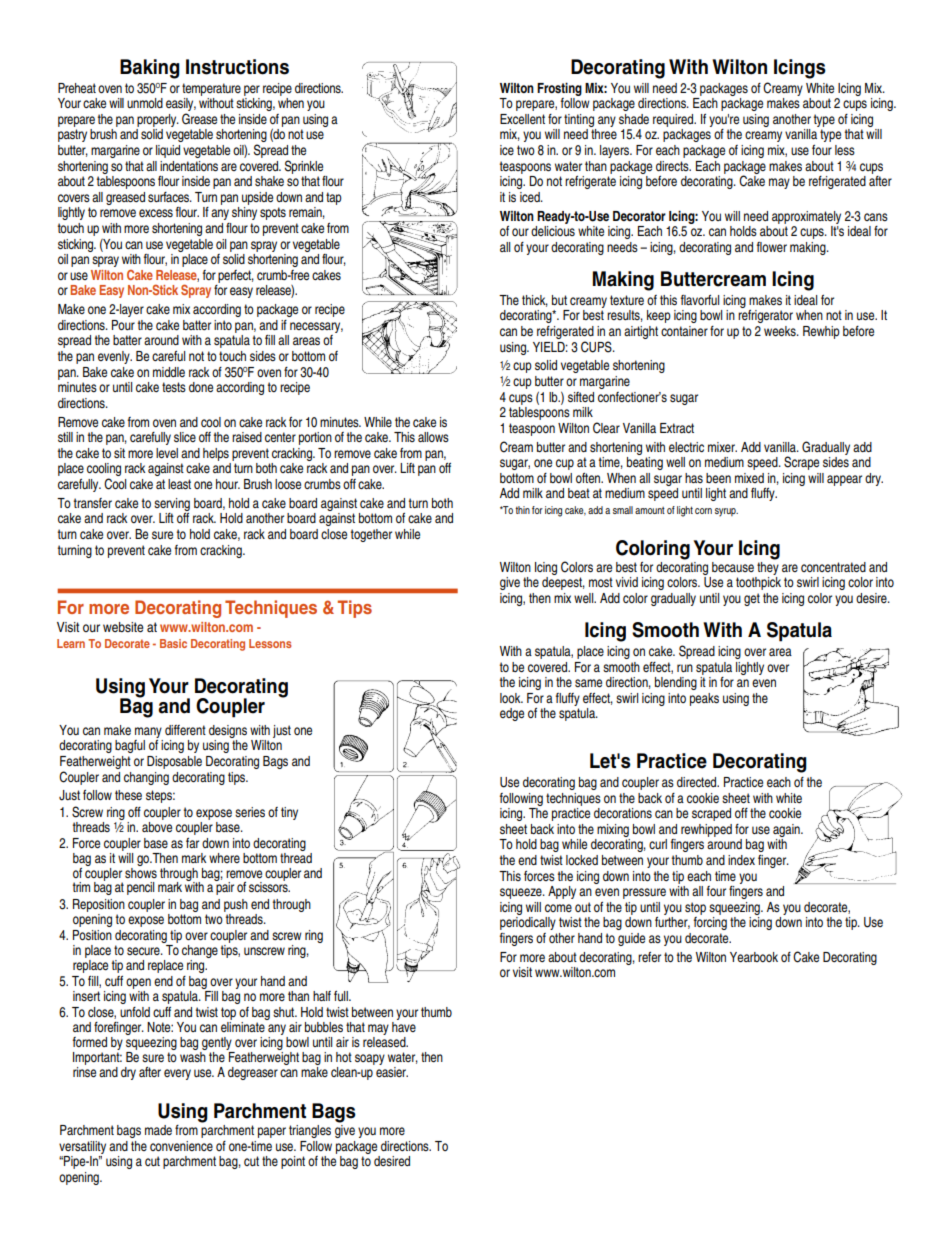 This page has height=1236, width=952. I want to click on easier, so click(391, 1070).
